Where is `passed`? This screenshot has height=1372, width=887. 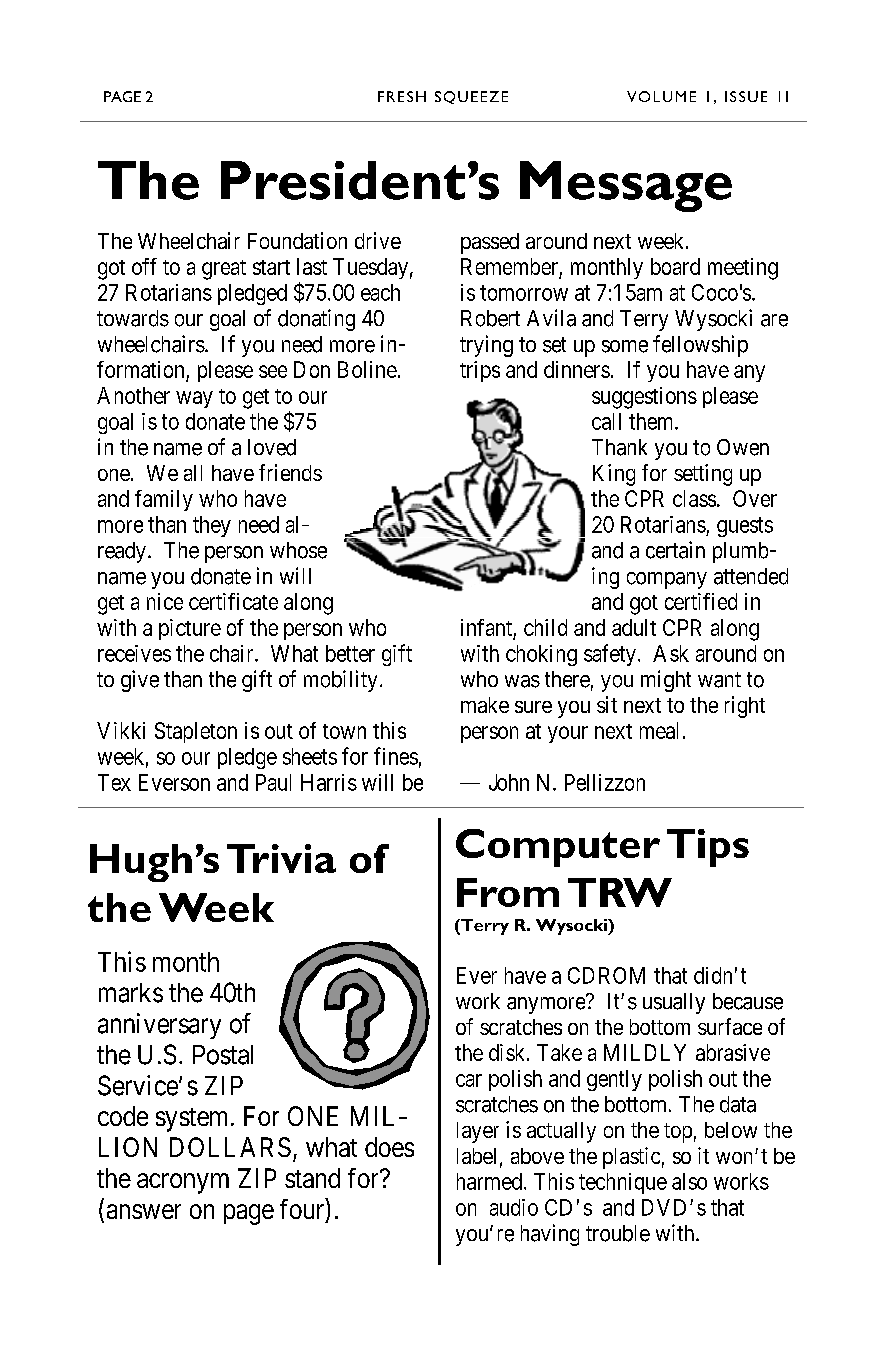 passed is located at coordinates (490, 243).
